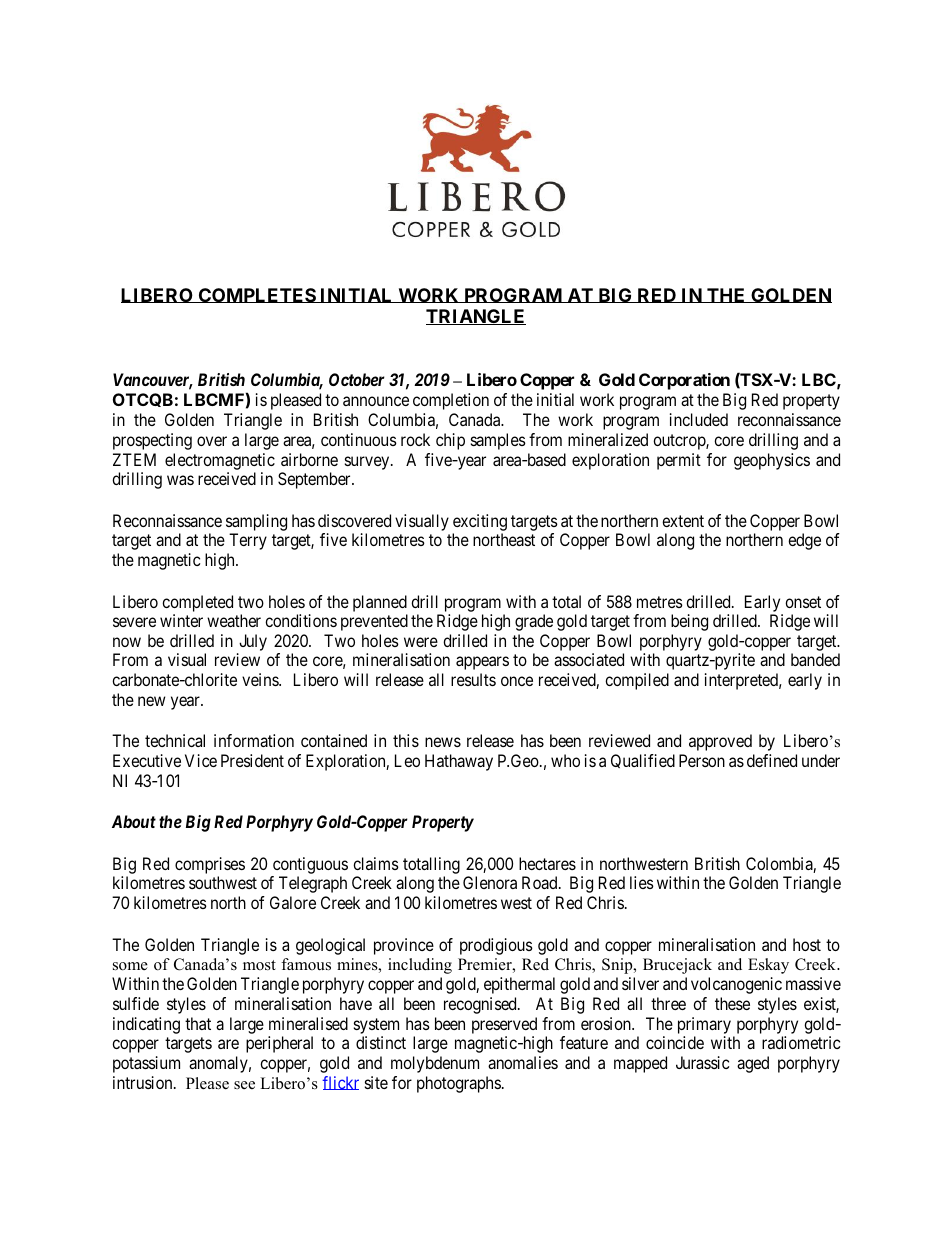 Image resolution: width=952 pixels, height=1233 pixels. Describe the element at coordinates (753, 1064) in the screenshot. I see `aged` at that location.
